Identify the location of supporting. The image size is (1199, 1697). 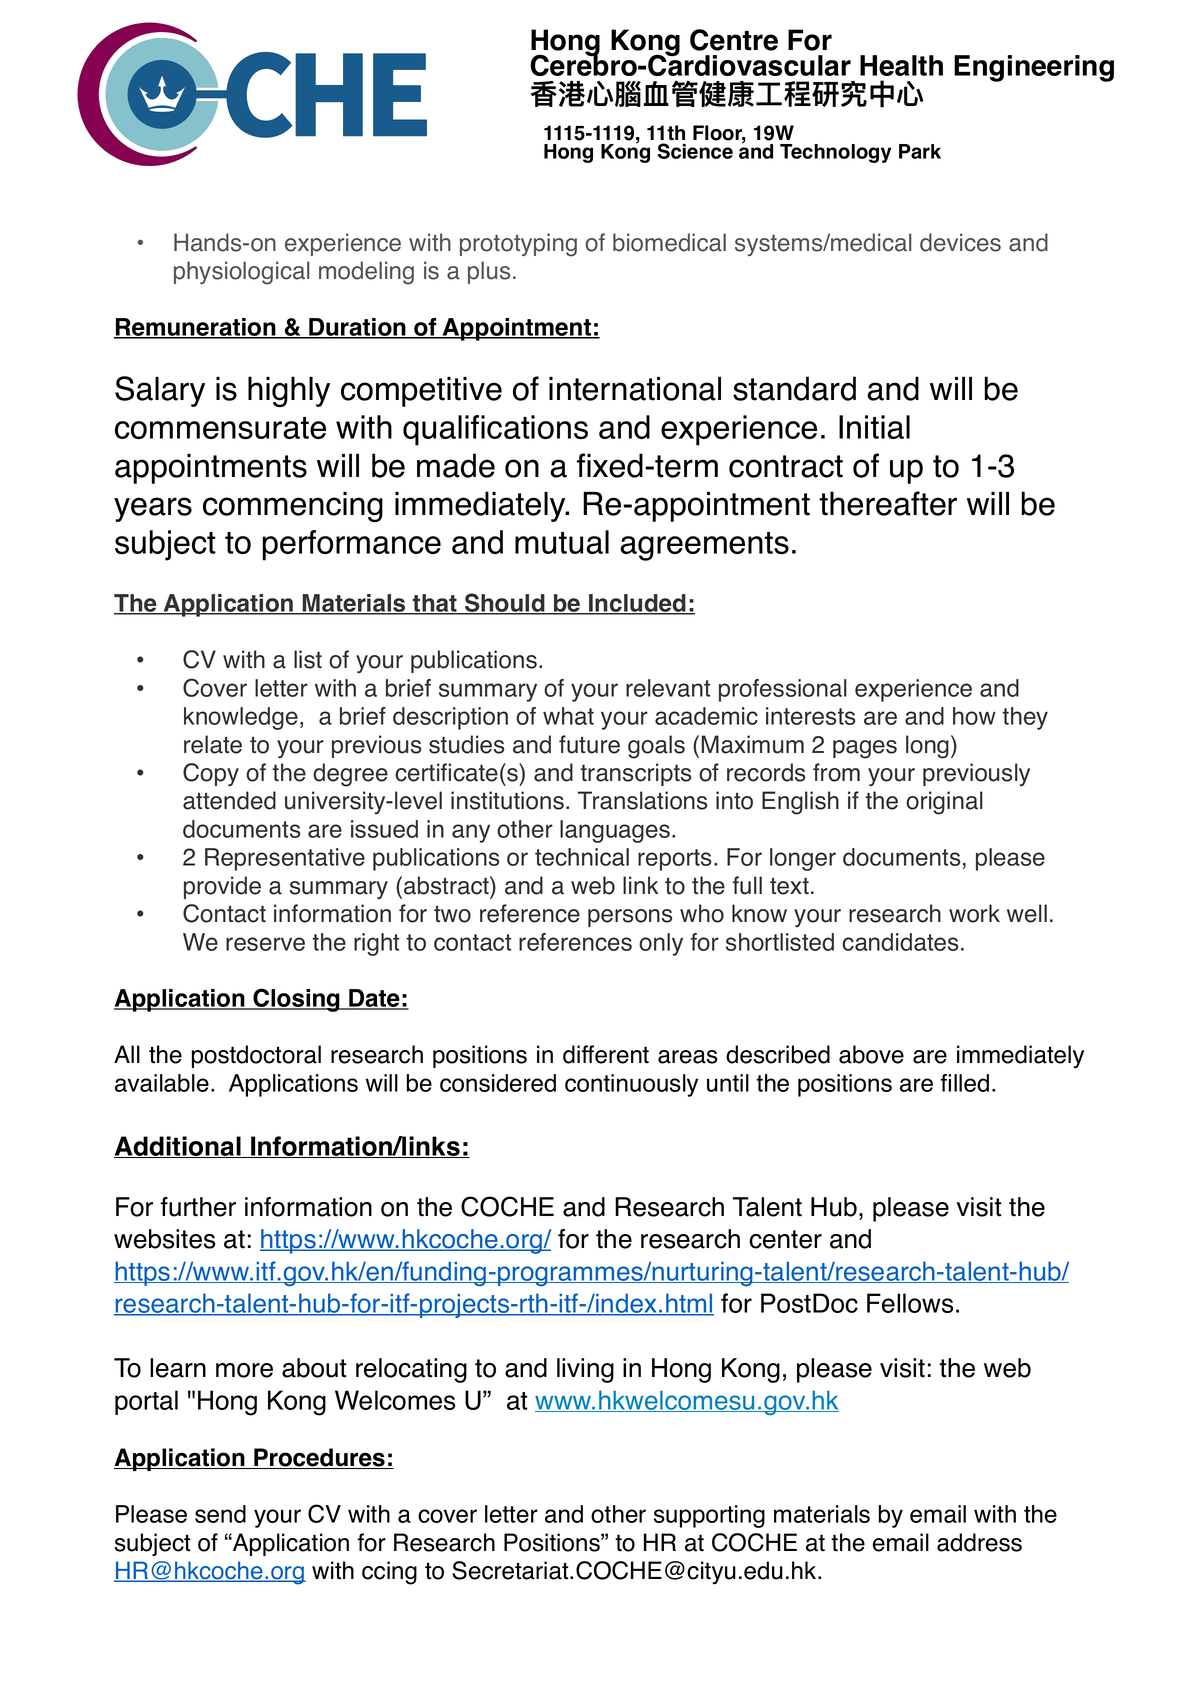
(709, 1516).
